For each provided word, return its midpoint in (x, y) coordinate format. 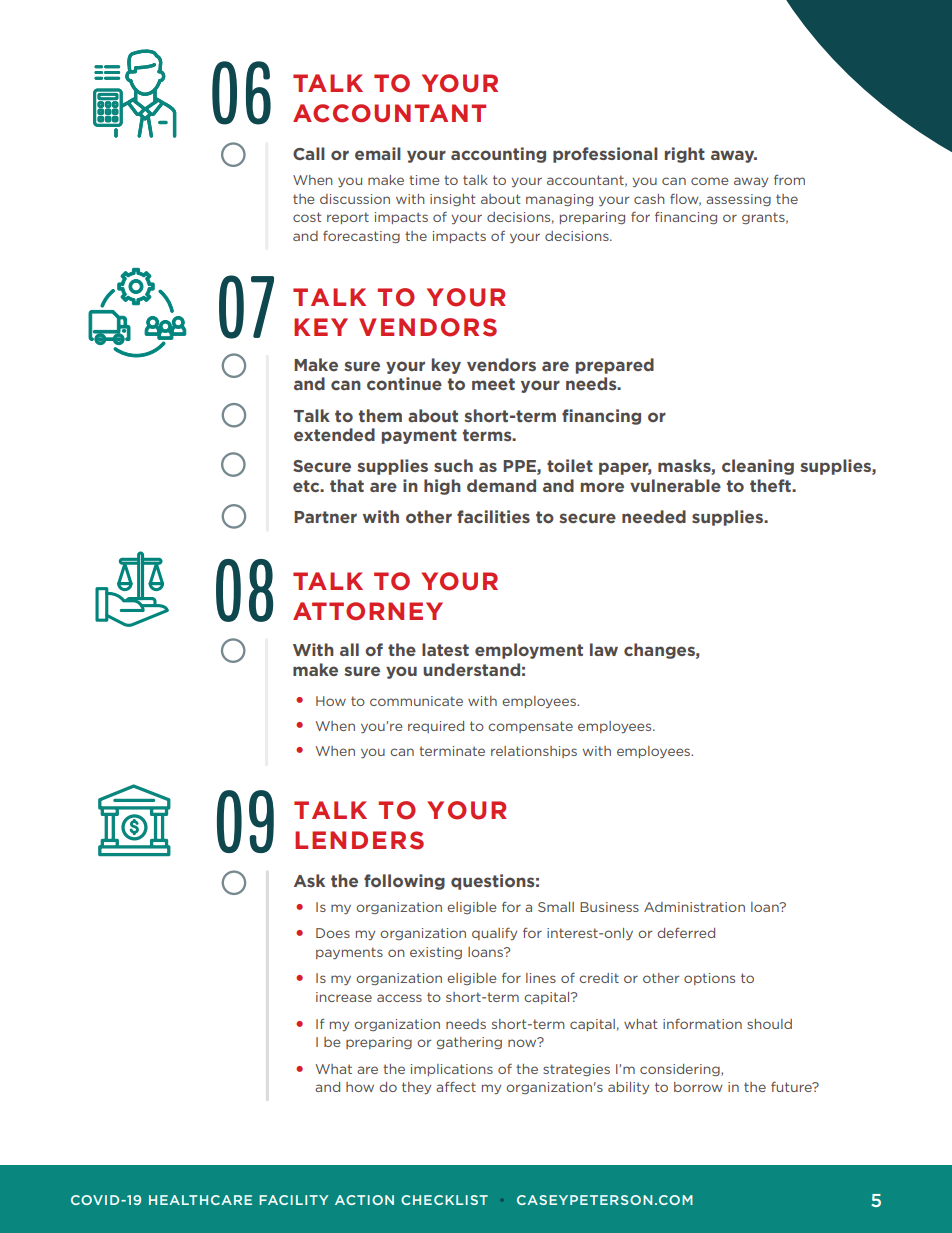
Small (556, 907)
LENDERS (359, 840)
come (709, 181)
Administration (694, 907)
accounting (498, 155)
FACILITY (293, 1200)
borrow (698, 1087)
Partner (325, 517)
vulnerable (675, 485)
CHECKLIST (444, 1200)
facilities (493, 517)
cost (307, 217)
